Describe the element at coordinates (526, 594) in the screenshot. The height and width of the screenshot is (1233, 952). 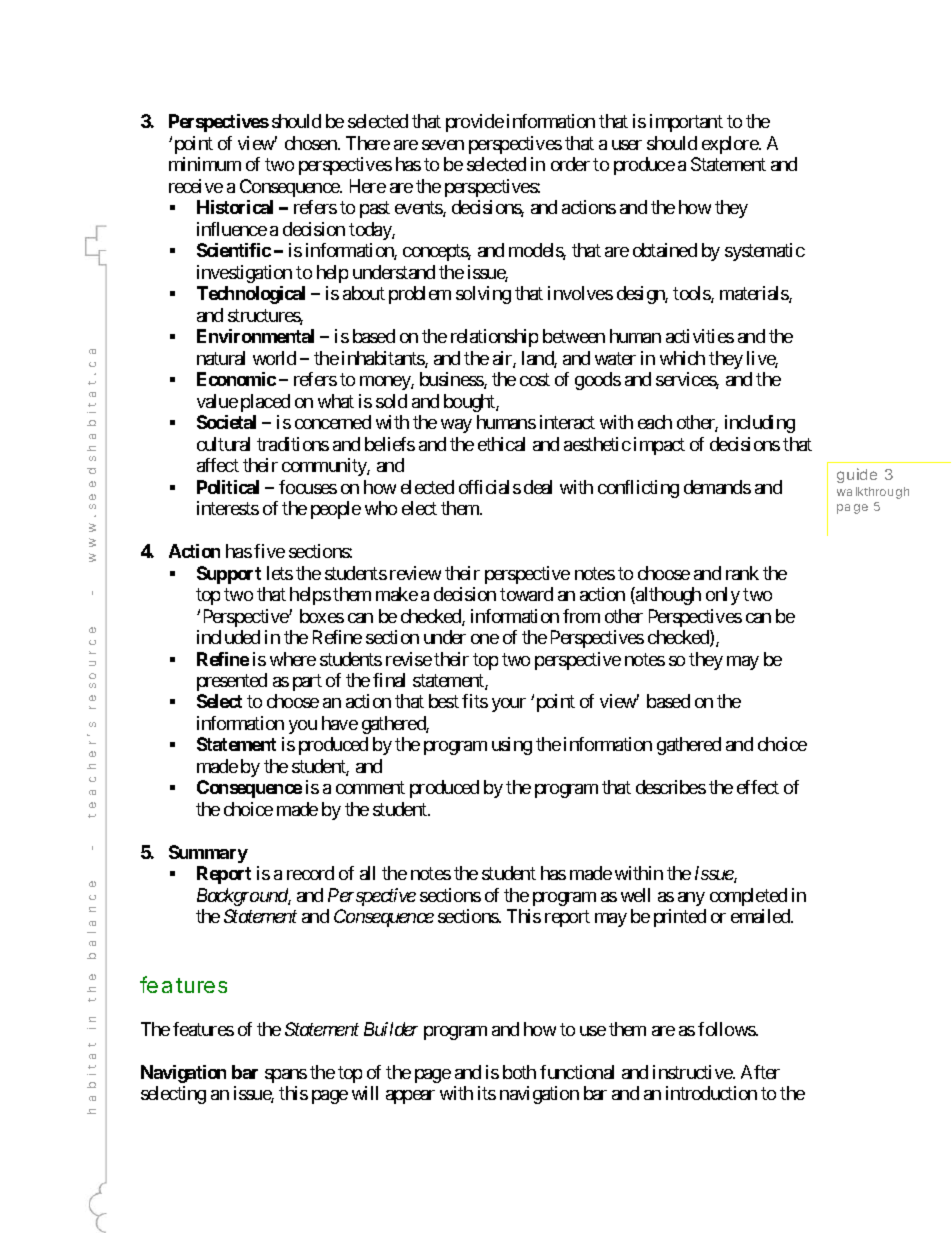
I see `toward` at that location.
